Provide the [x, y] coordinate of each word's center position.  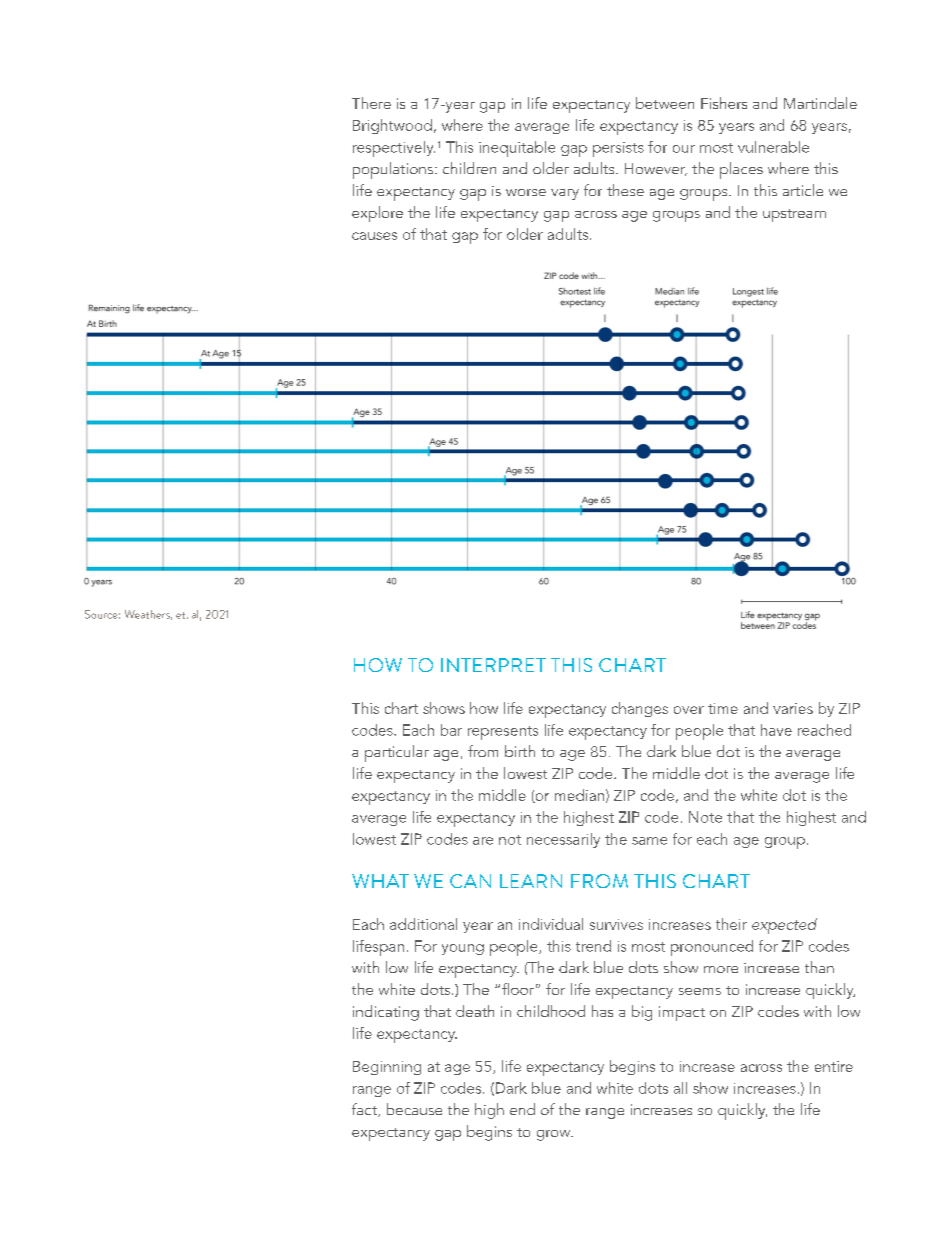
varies [793, 708]
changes [640, 709]
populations [394, 170]
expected [784, 926]
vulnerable [773, 147]
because [414, 1109]
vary [565, 194]
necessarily [563, 840]
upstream [794, 215]
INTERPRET [493, 665]
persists [618, 149]
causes [374, 236]
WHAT [380, 881]
